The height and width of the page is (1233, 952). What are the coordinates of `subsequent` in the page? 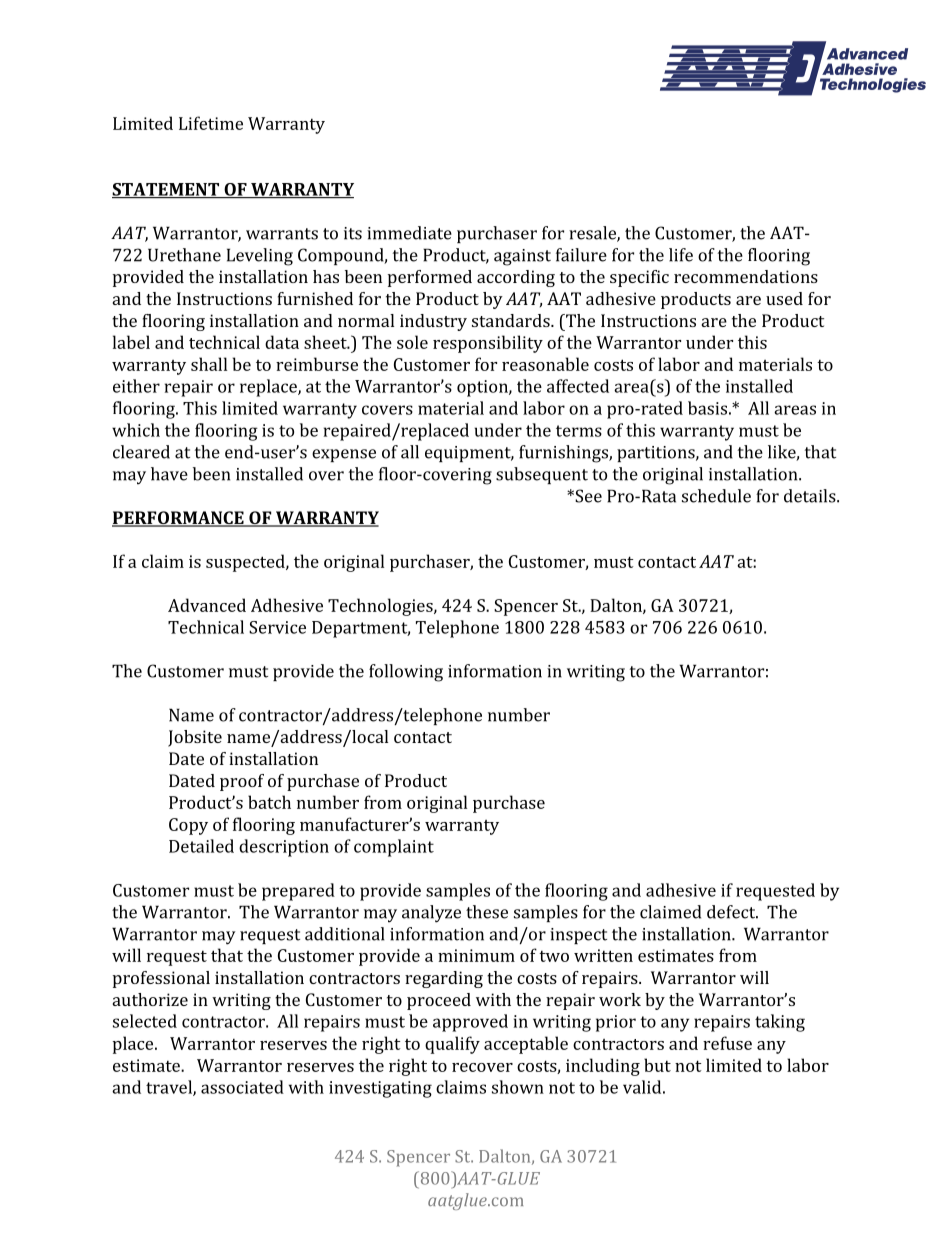 It's located at (542, 475).
